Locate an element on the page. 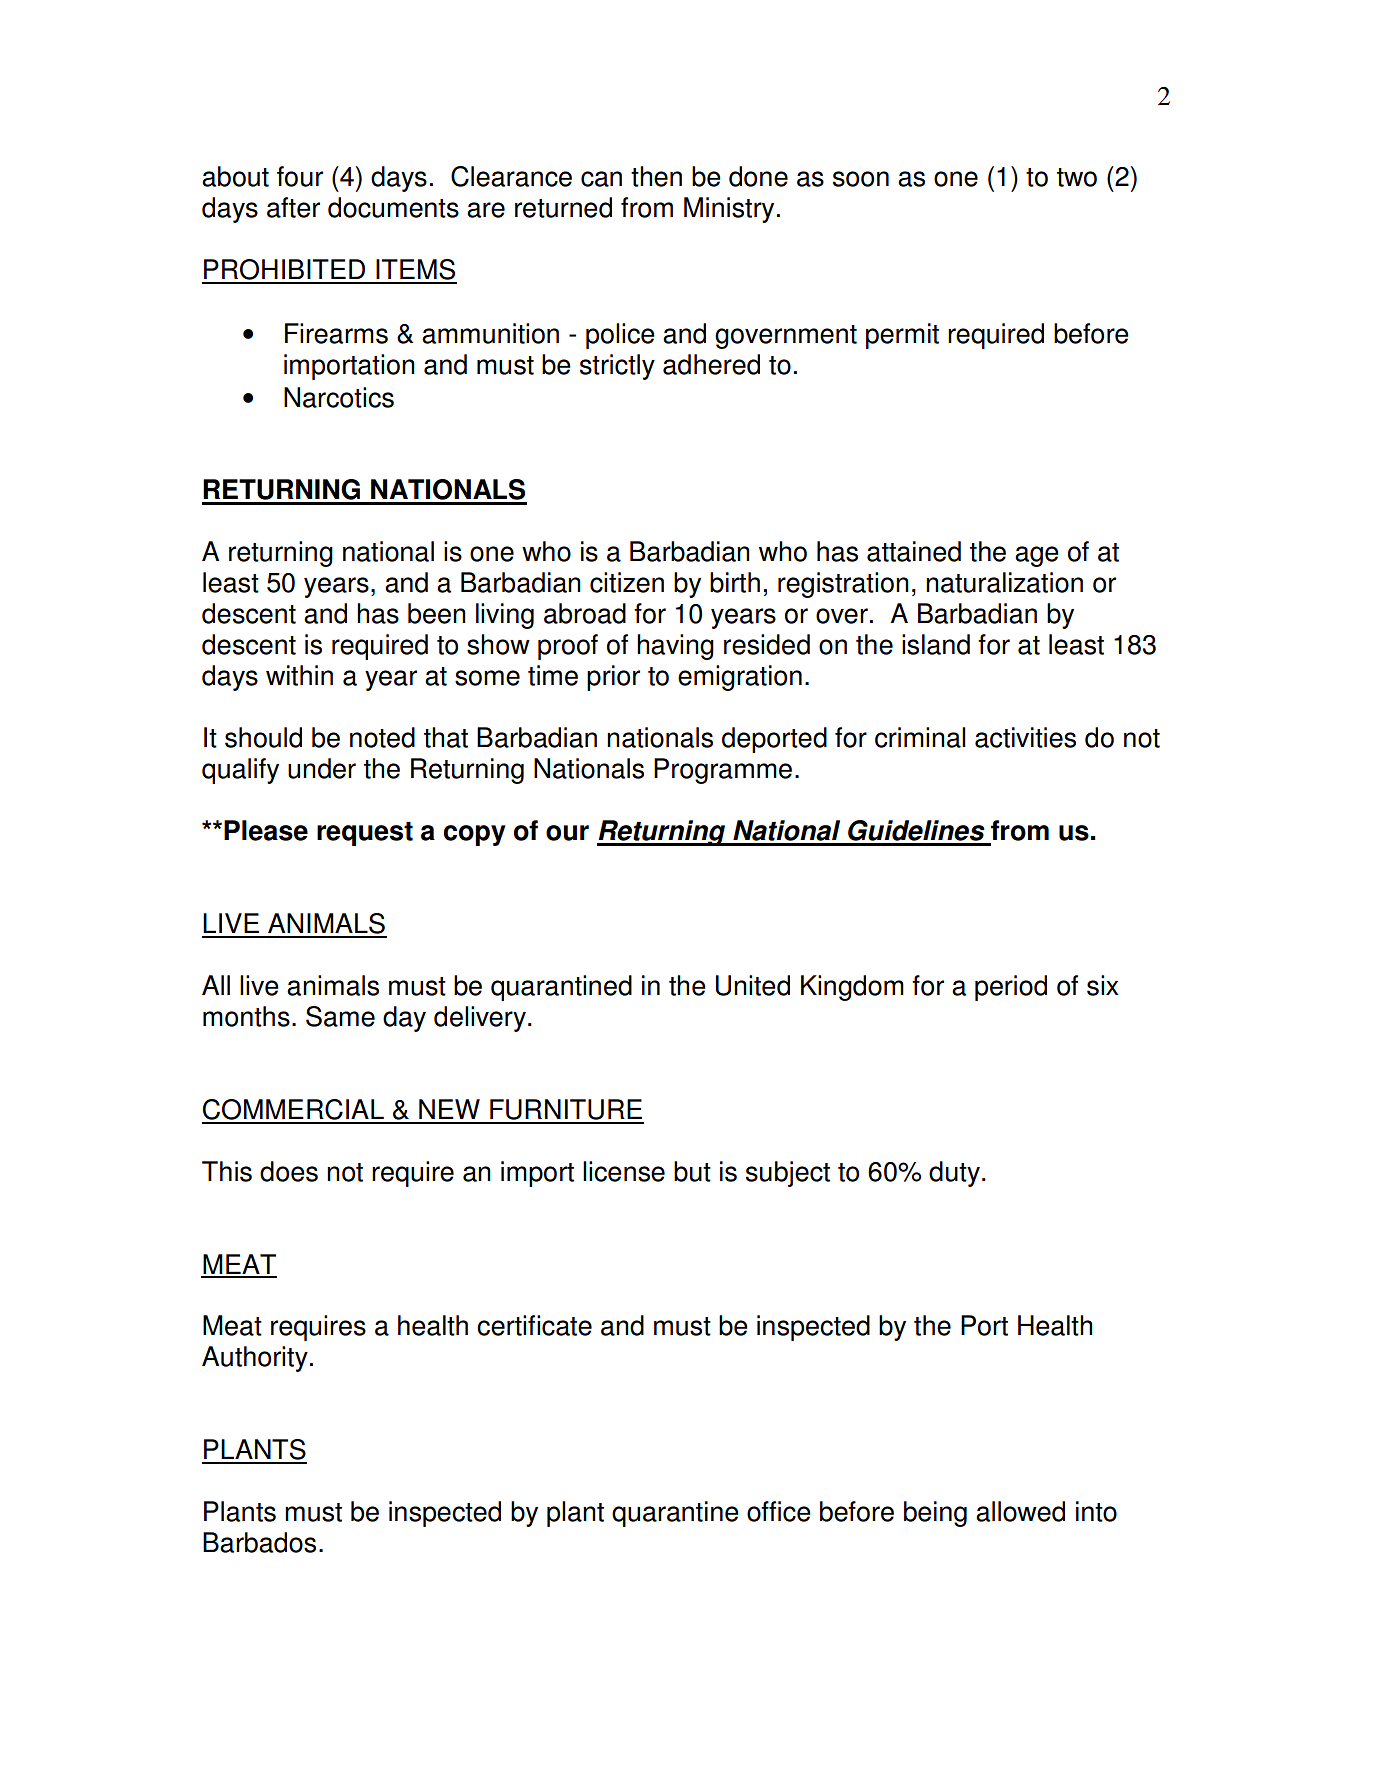 This document has height=1777, width=1373. Programme is located at coordinates (723, 771).
